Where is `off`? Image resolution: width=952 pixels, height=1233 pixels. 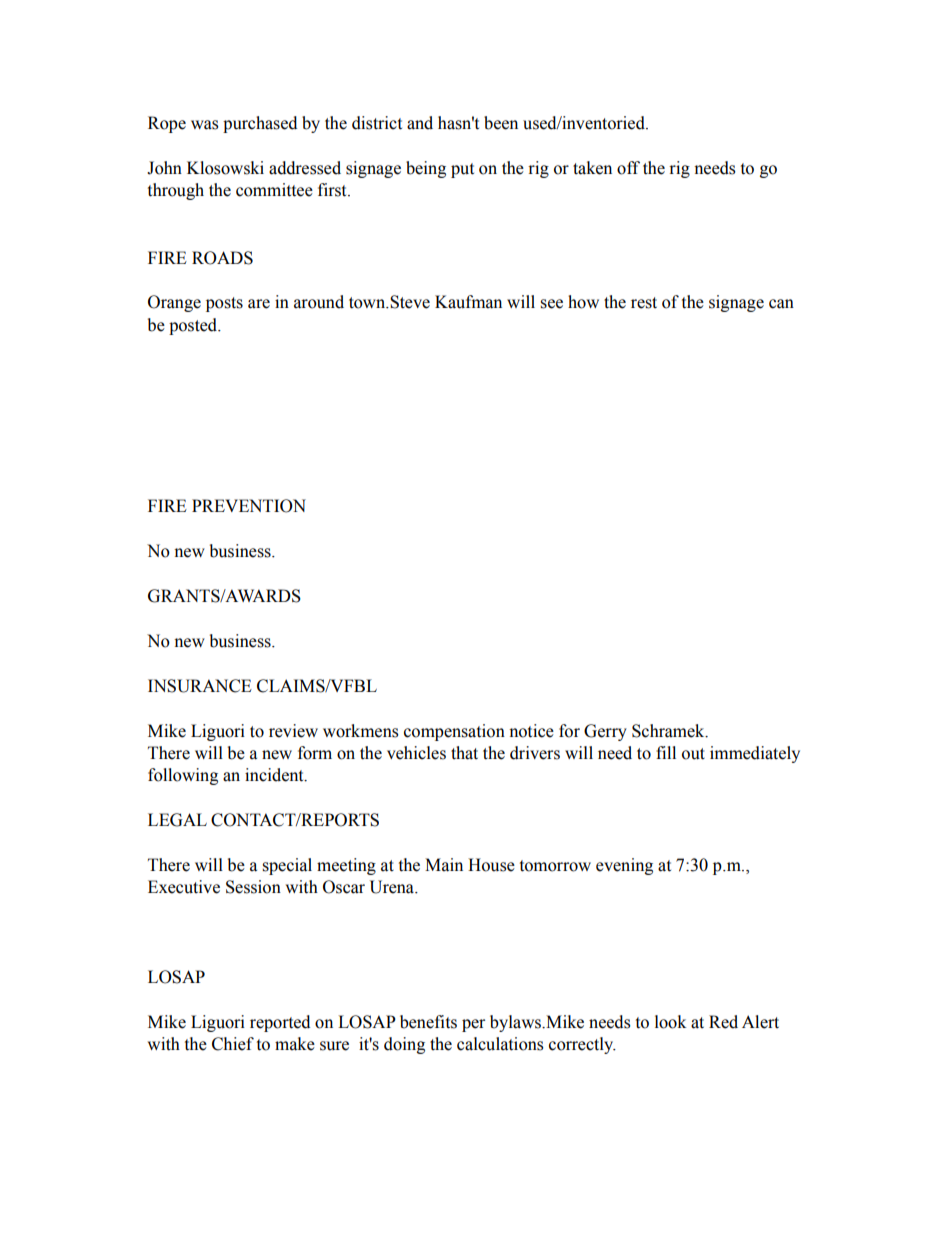 off is located at coordinates (628, 168).
